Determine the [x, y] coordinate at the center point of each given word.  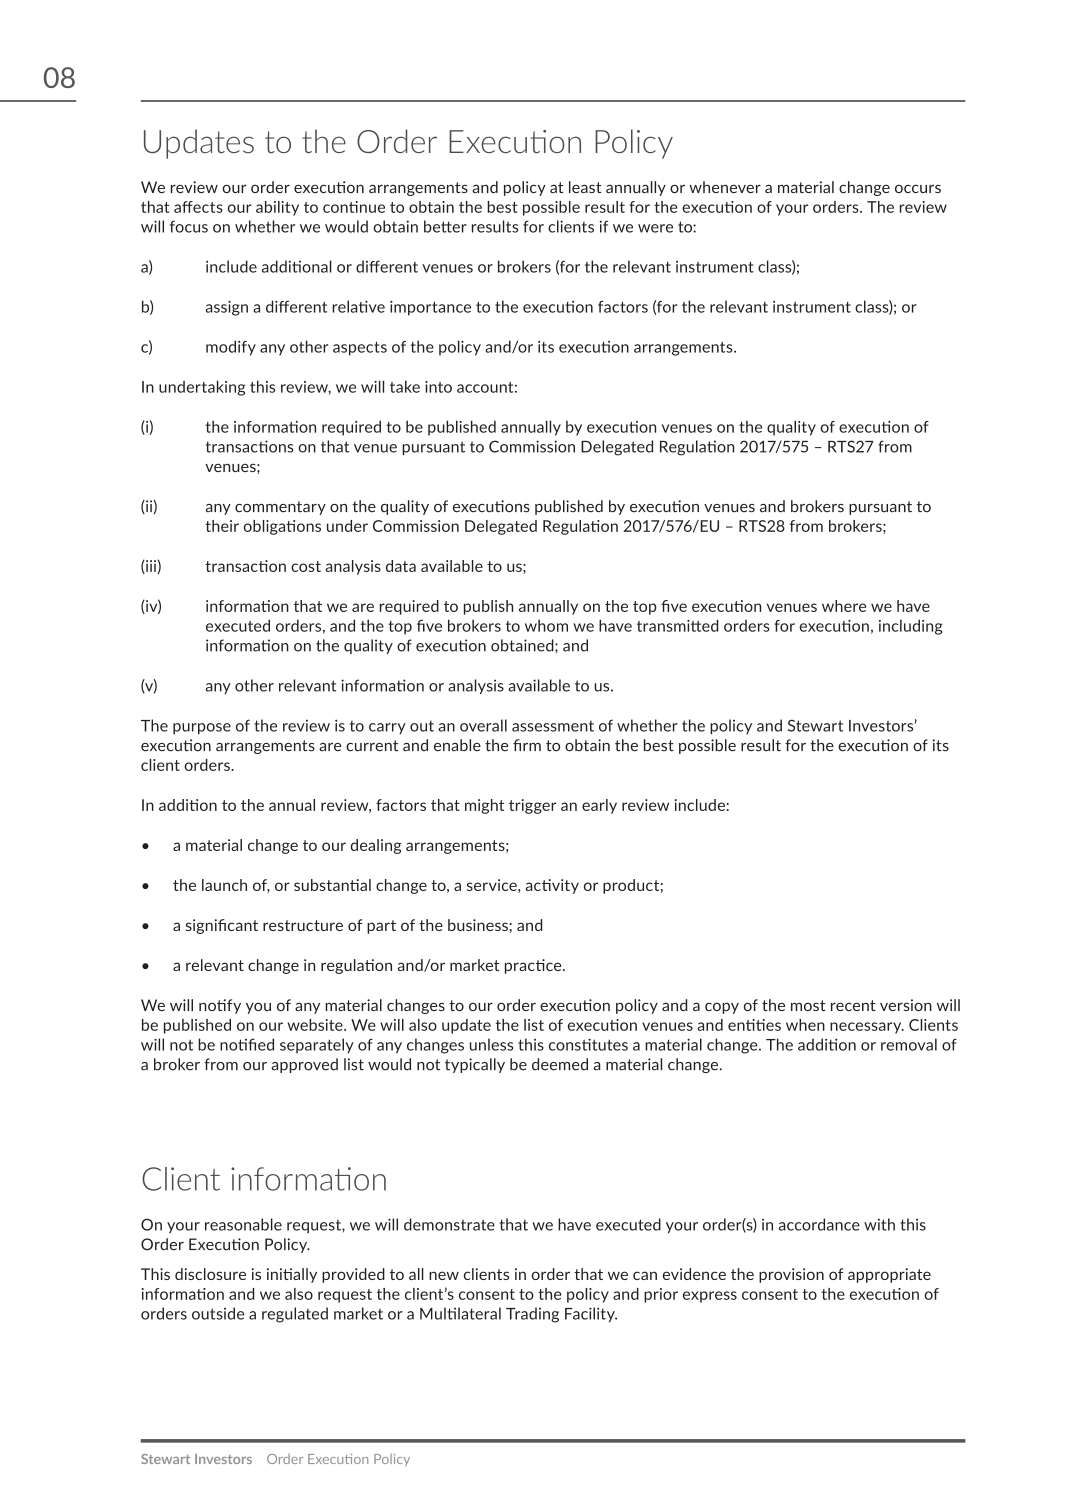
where [844, 606]
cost [306, 566]
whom [546, 625]
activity [552, 886]
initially [292, 1275]
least [585, 187]
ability [277, 208]
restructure [303, 925]
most [808, 1005]
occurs [918, 189]
